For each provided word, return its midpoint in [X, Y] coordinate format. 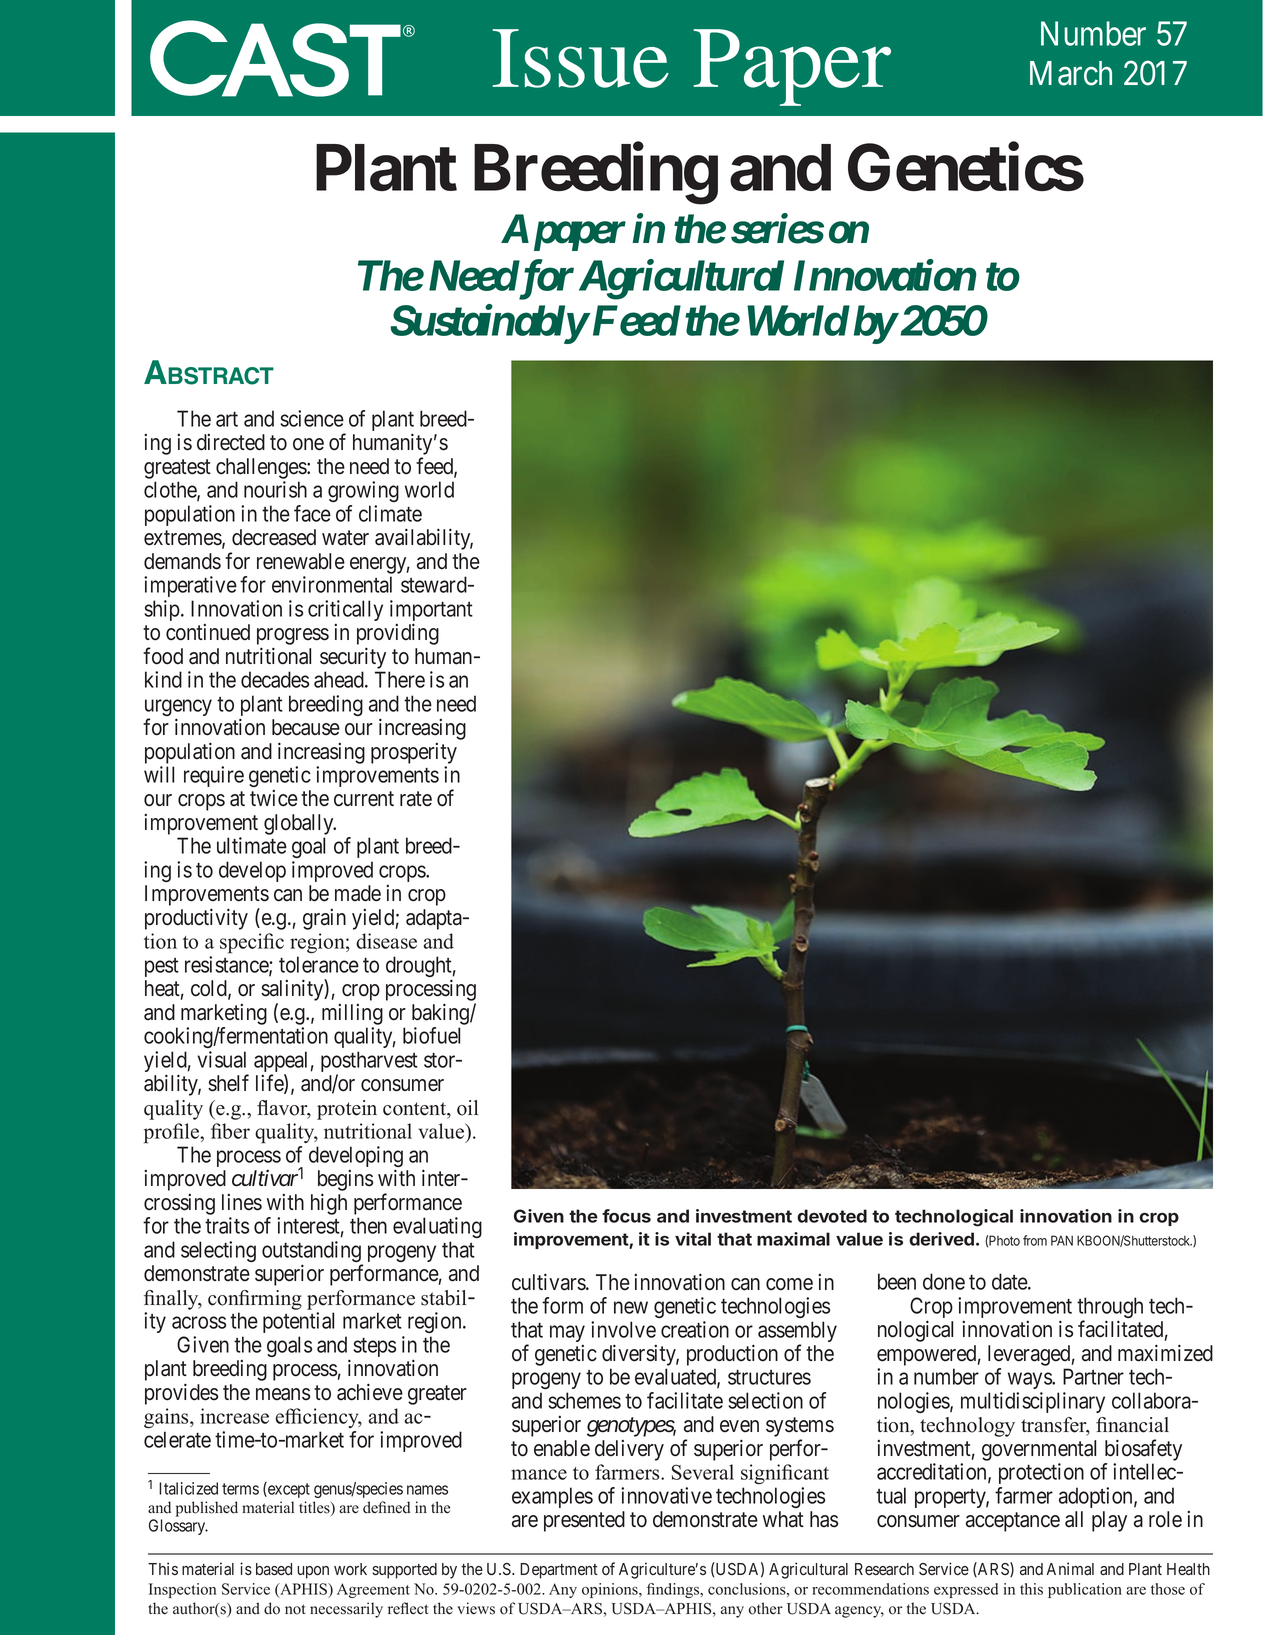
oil [467, 1108]
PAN [1062, 1240]
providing [398, 635]
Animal [1070, 1569]
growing [363, 491]
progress [293, 638]
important [431, 612]
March [1071, 73]
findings [674, 1590]
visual [221, 1059]
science [312, 418]
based [274, 1569]
